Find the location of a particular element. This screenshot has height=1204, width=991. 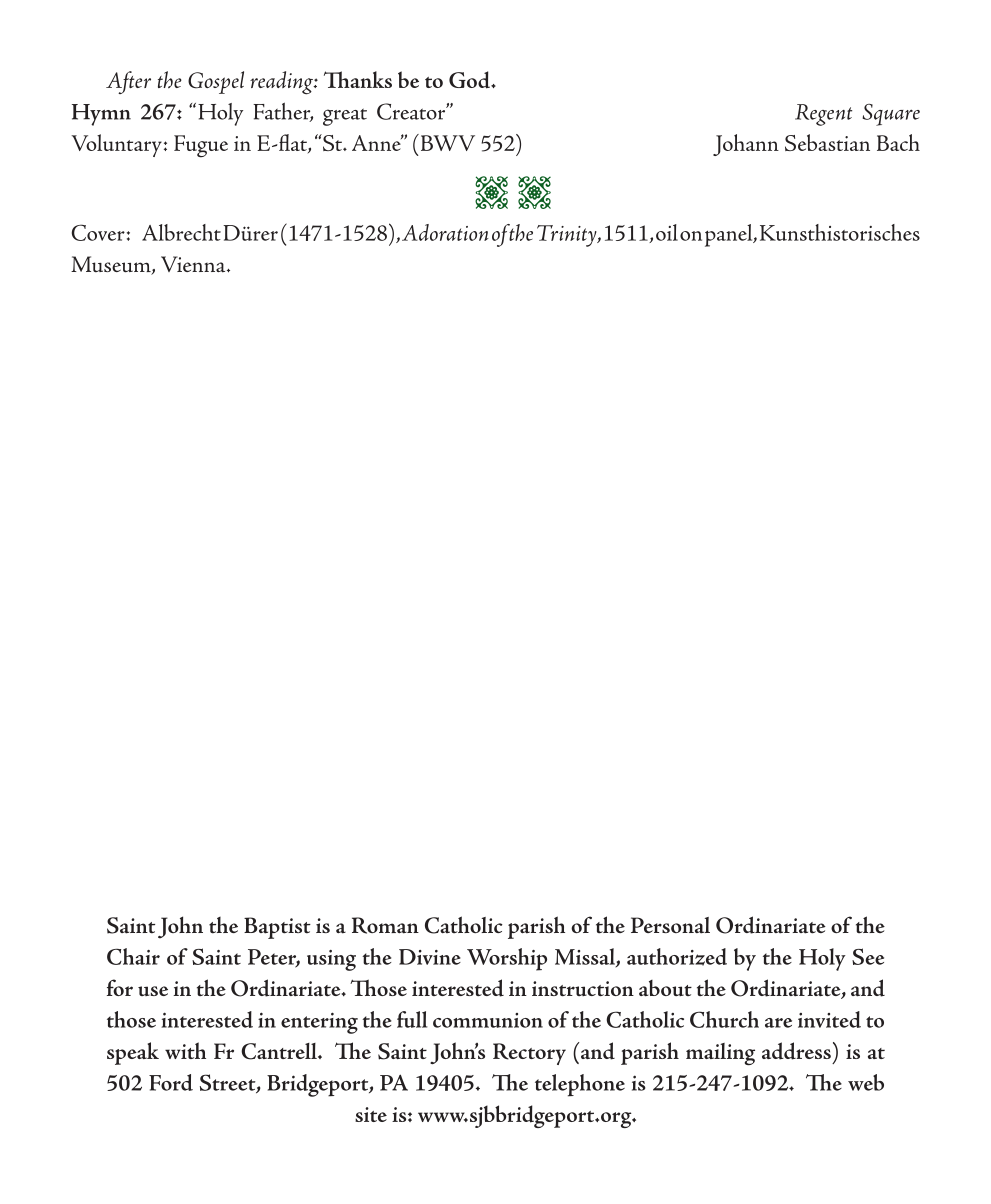

God is located at coordinates (470, 80).
